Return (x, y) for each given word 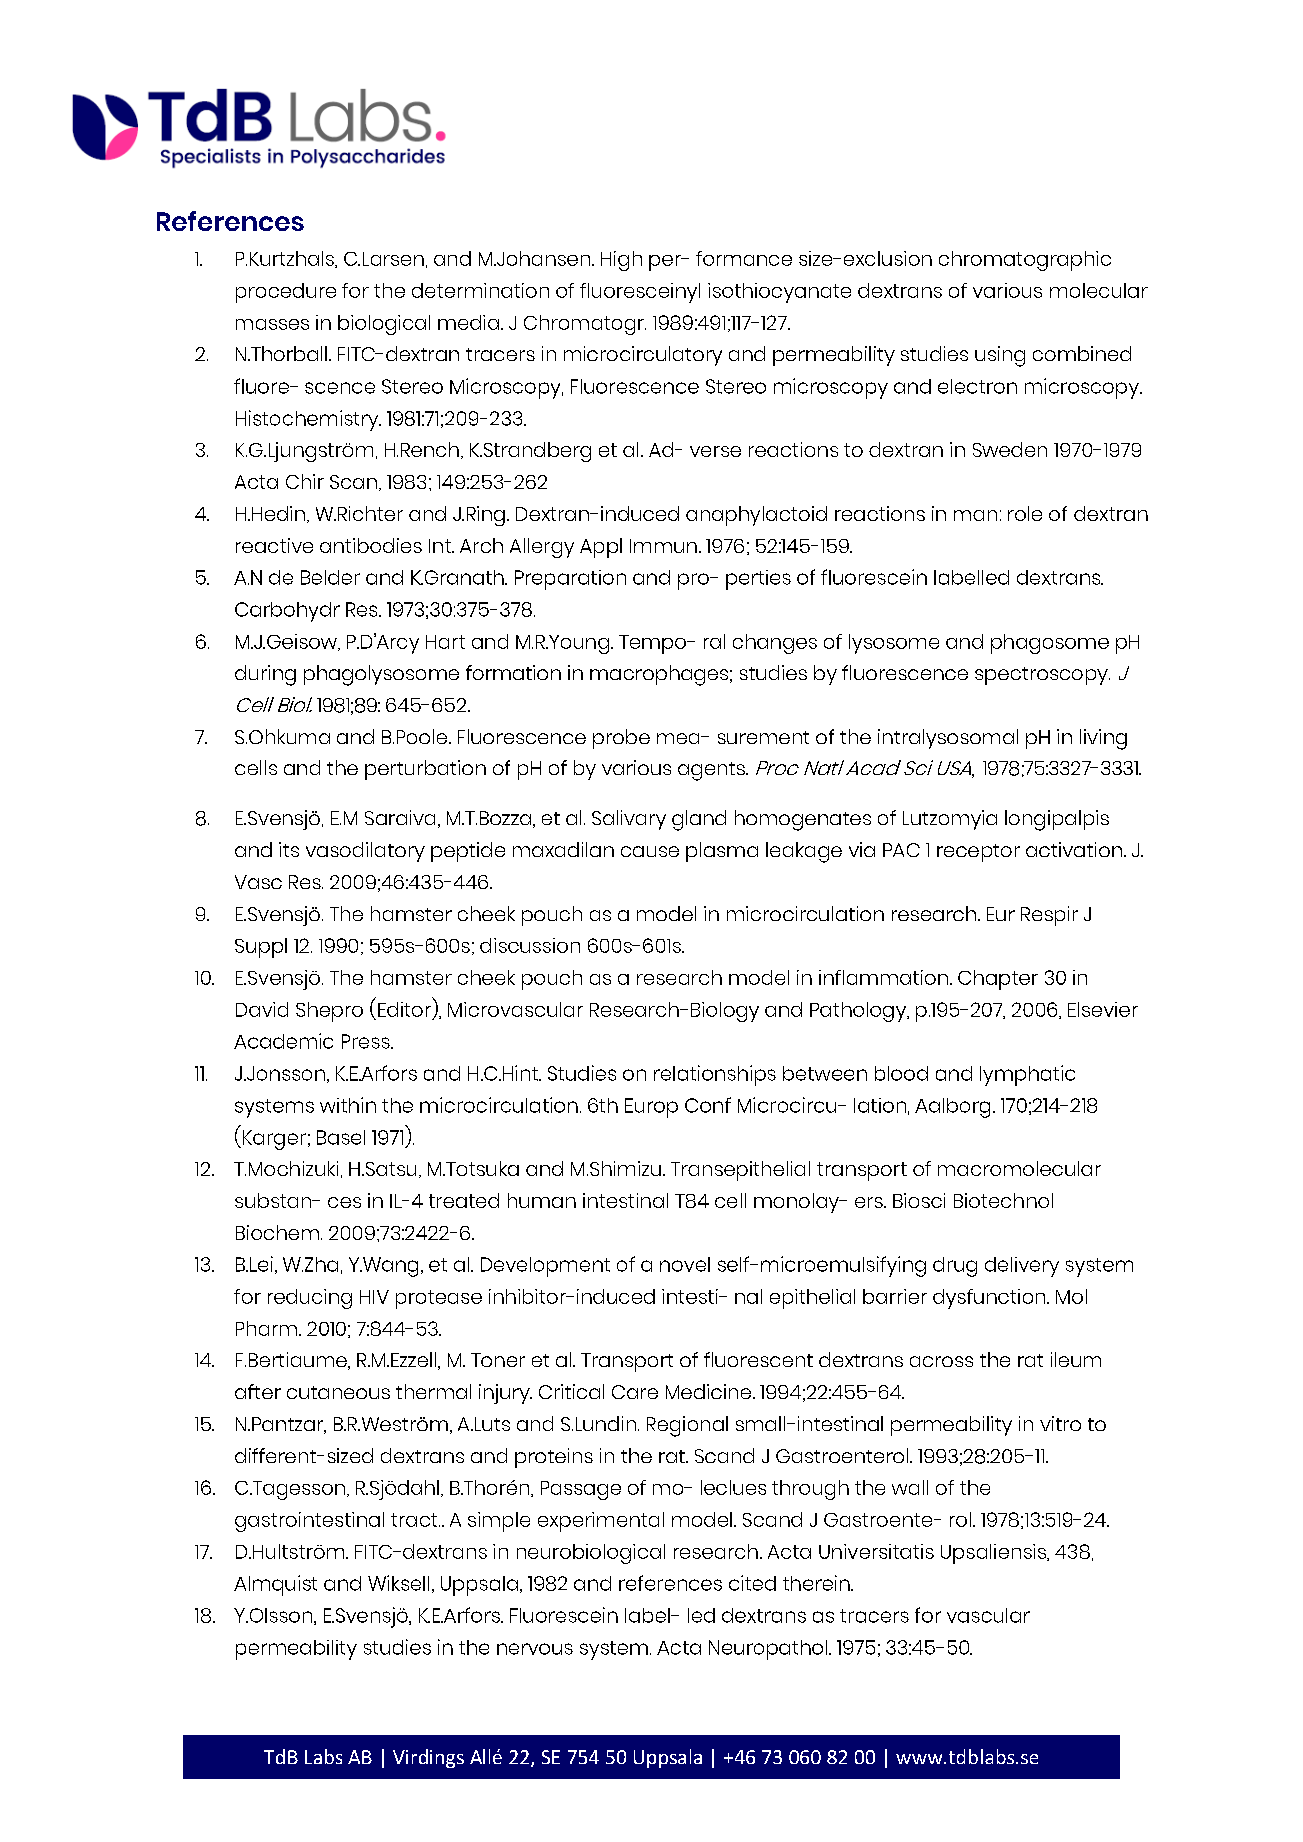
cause (650, 851)
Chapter (998, 980)
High (621, 261)
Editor (404, 1009)
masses (272, 324)
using (1000, 356)
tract (415, 1520)
